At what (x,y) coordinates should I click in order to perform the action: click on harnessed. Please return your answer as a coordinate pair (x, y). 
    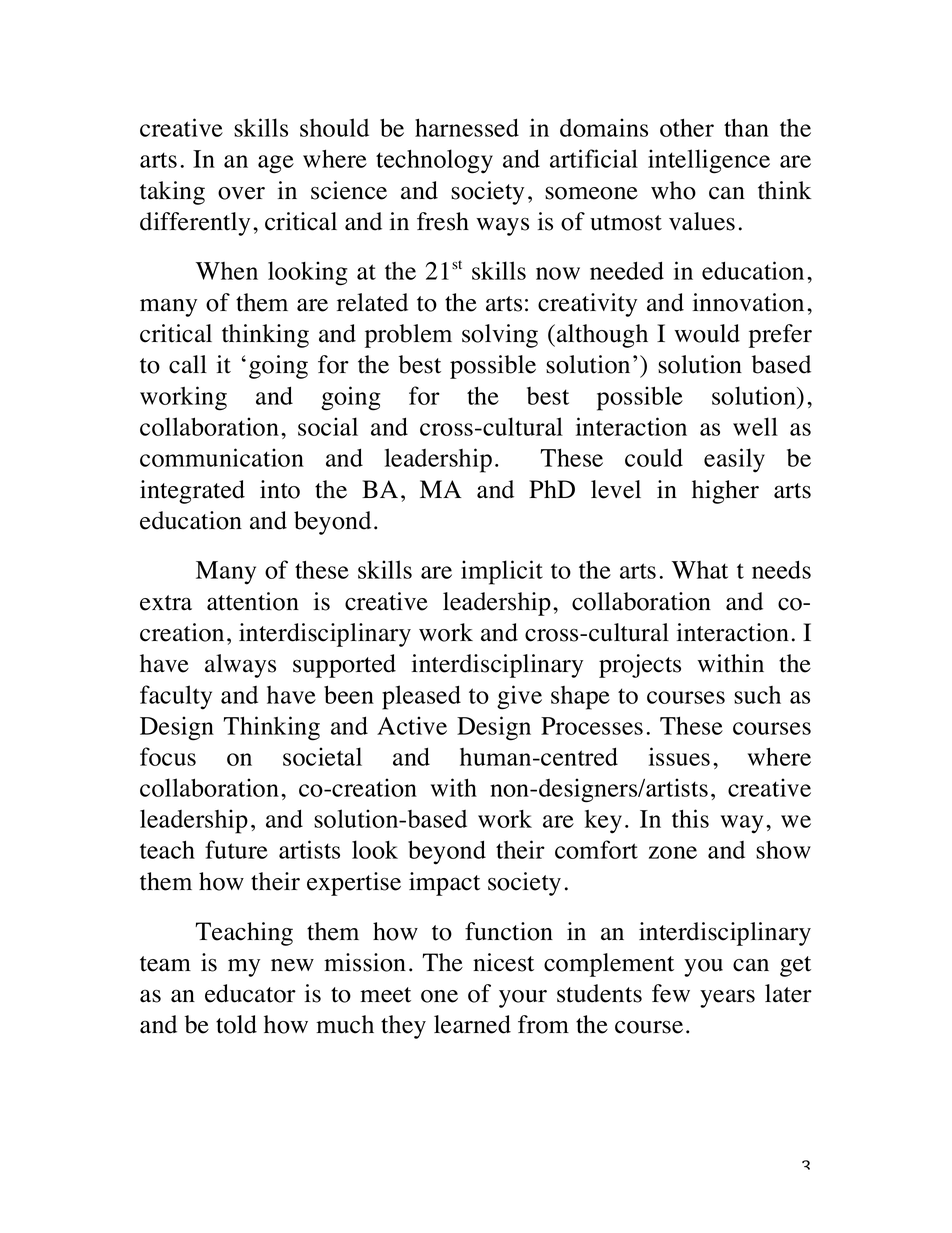
    Looking at the image, I should click on (467, 127).
